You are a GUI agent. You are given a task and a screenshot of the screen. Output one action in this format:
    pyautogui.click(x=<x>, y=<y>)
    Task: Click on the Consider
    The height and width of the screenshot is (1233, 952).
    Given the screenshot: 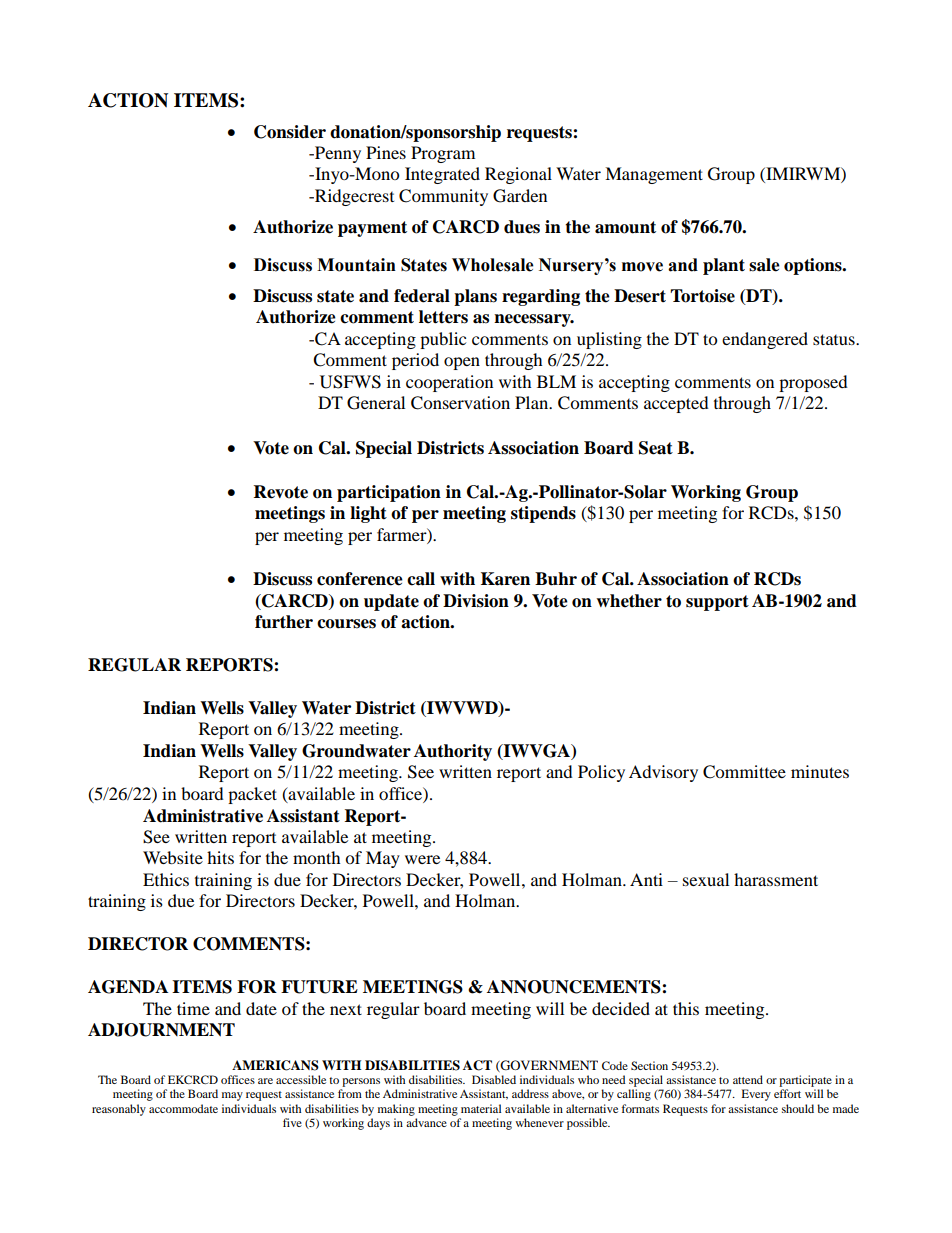 What is the action you would take?
    pyautogui.click(x=290, y=132)
